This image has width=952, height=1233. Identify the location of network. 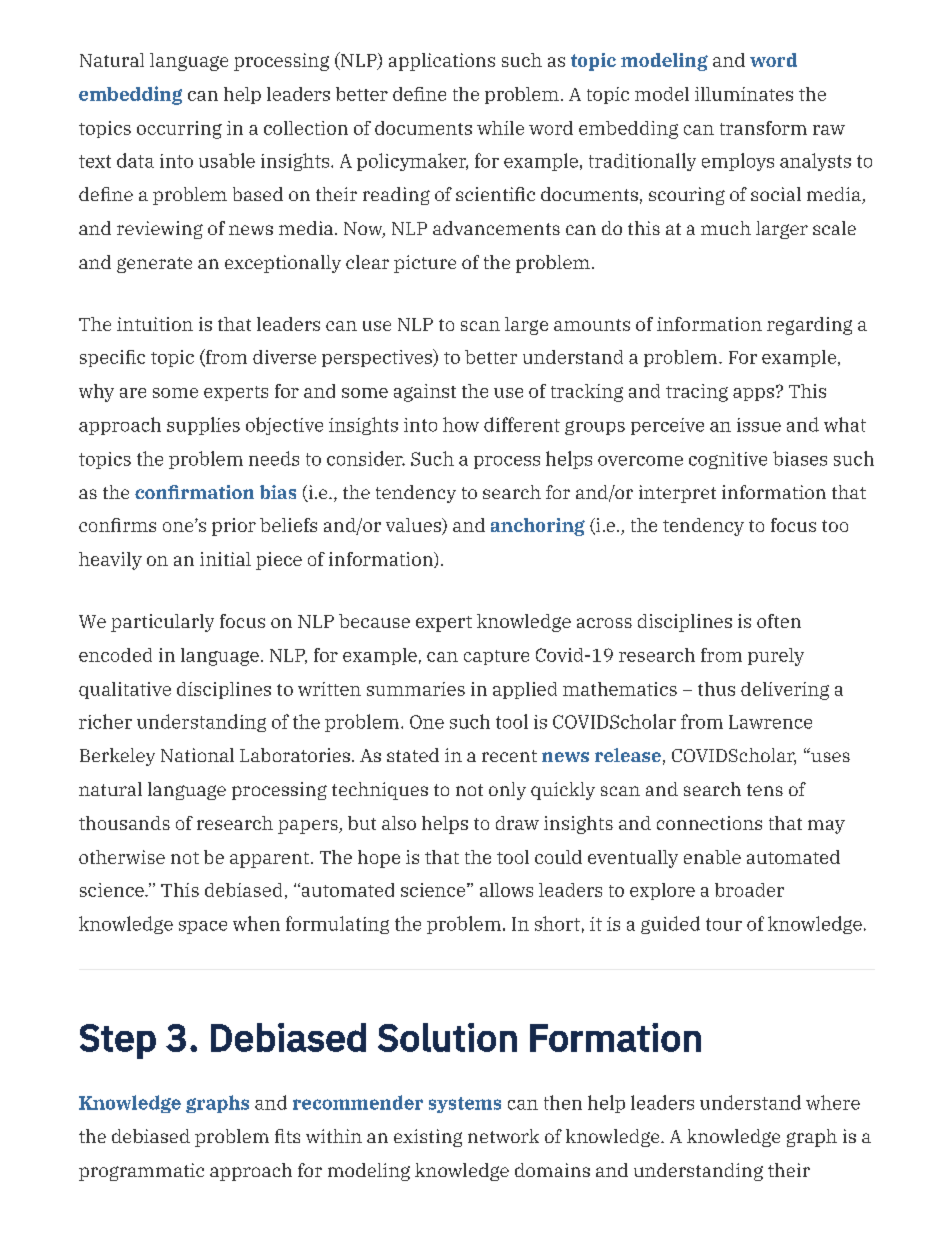
(503, 1136).
